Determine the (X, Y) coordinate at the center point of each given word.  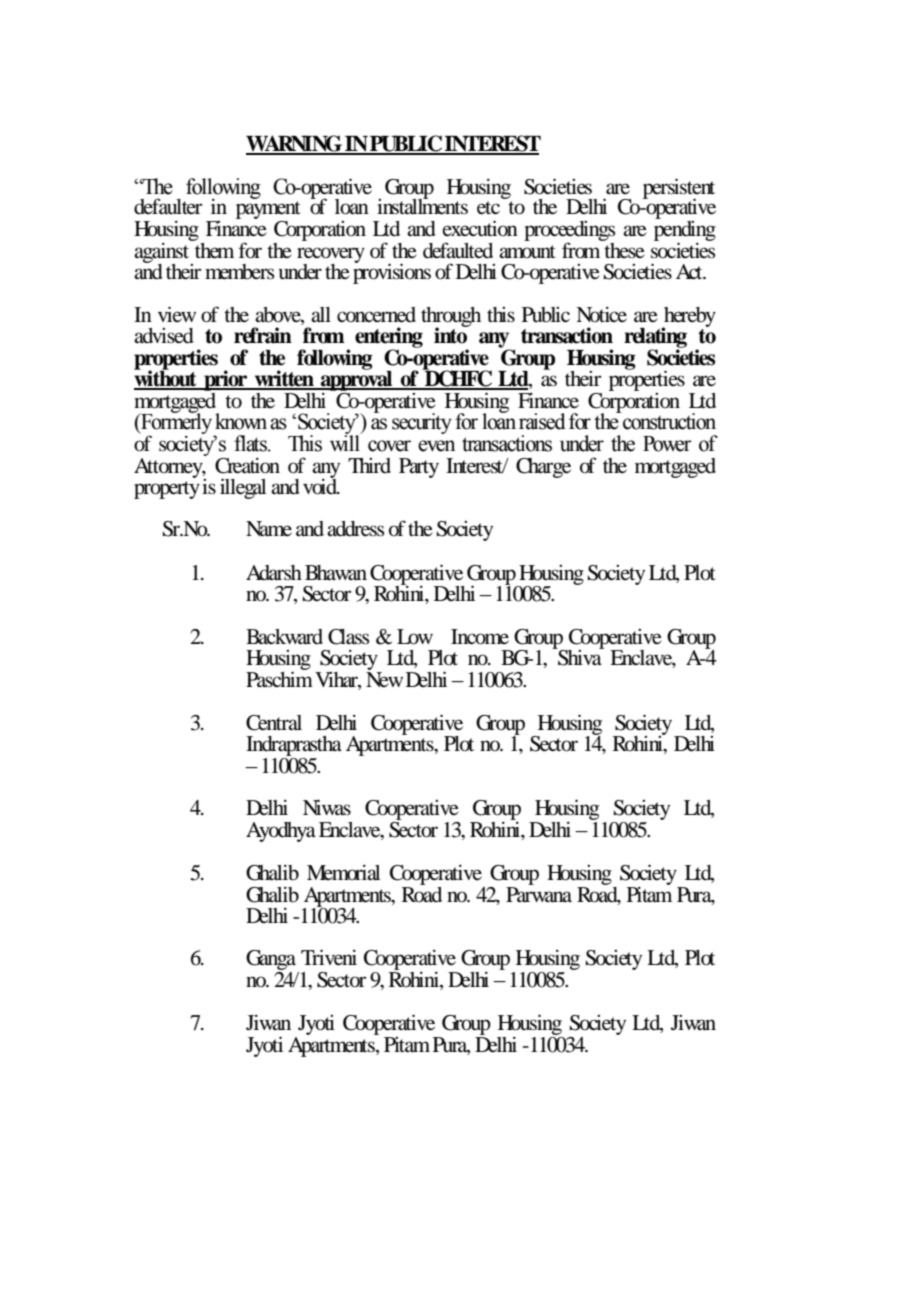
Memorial (343, 873)
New (384, 680)
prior (226, 380)
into (451, 335)
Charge (543, 468)
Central (274, 723)
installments (422, 206)
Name (269, 528)
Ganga (272, 961)
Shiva (580, 657)
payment (268, 211)
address (356, 529)
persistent (679, 189)
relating (655, 339)
